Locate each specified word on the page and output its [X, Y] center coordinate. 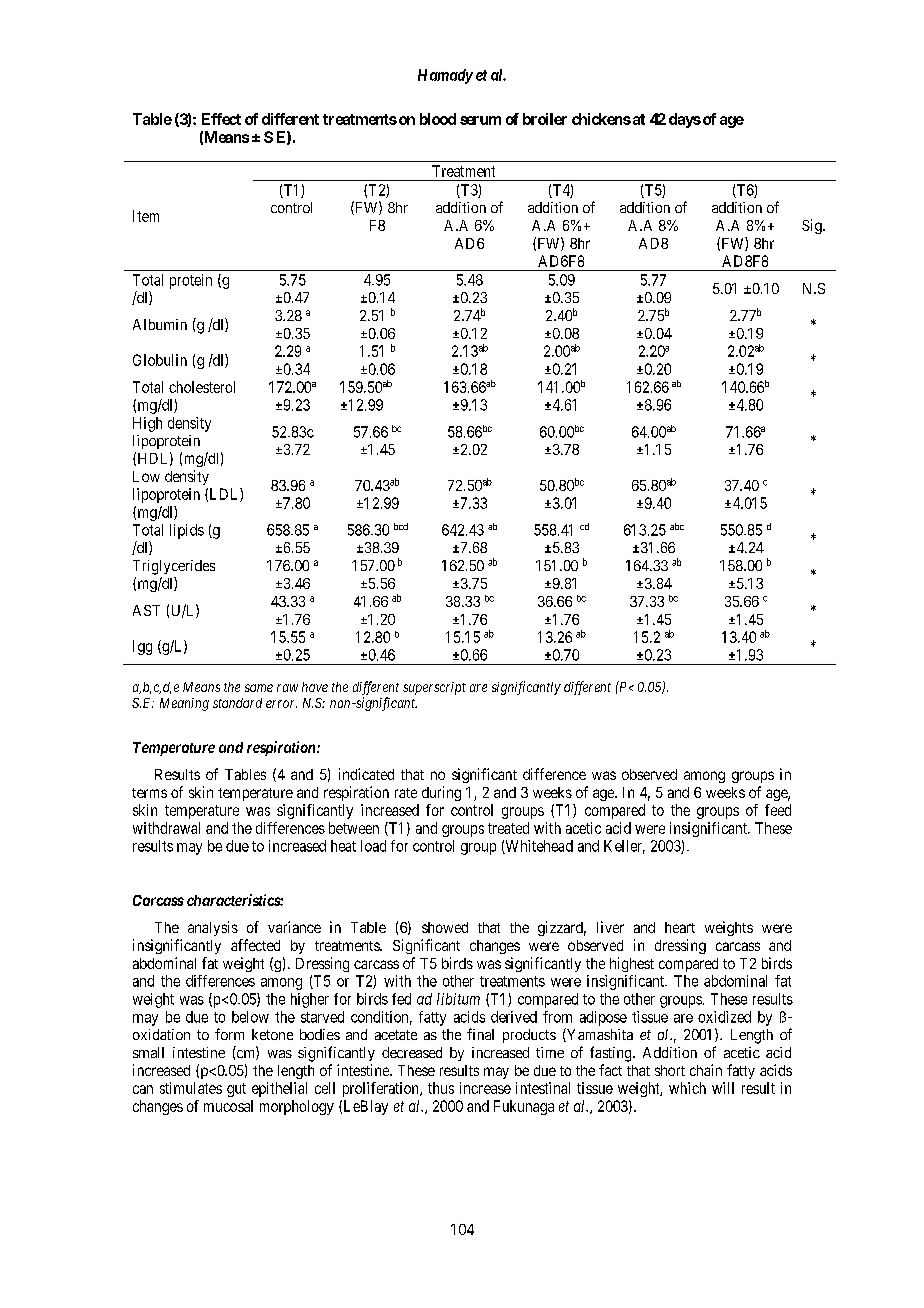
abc [677, 526]
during [441, 793]
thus [441, 1088]
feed [778, 810]
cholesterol [202, 387]
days [685, 120]
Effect [221, 119]
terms [149, 793]
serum [480, 120]
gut [236, 1090]
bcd [401, 526]
